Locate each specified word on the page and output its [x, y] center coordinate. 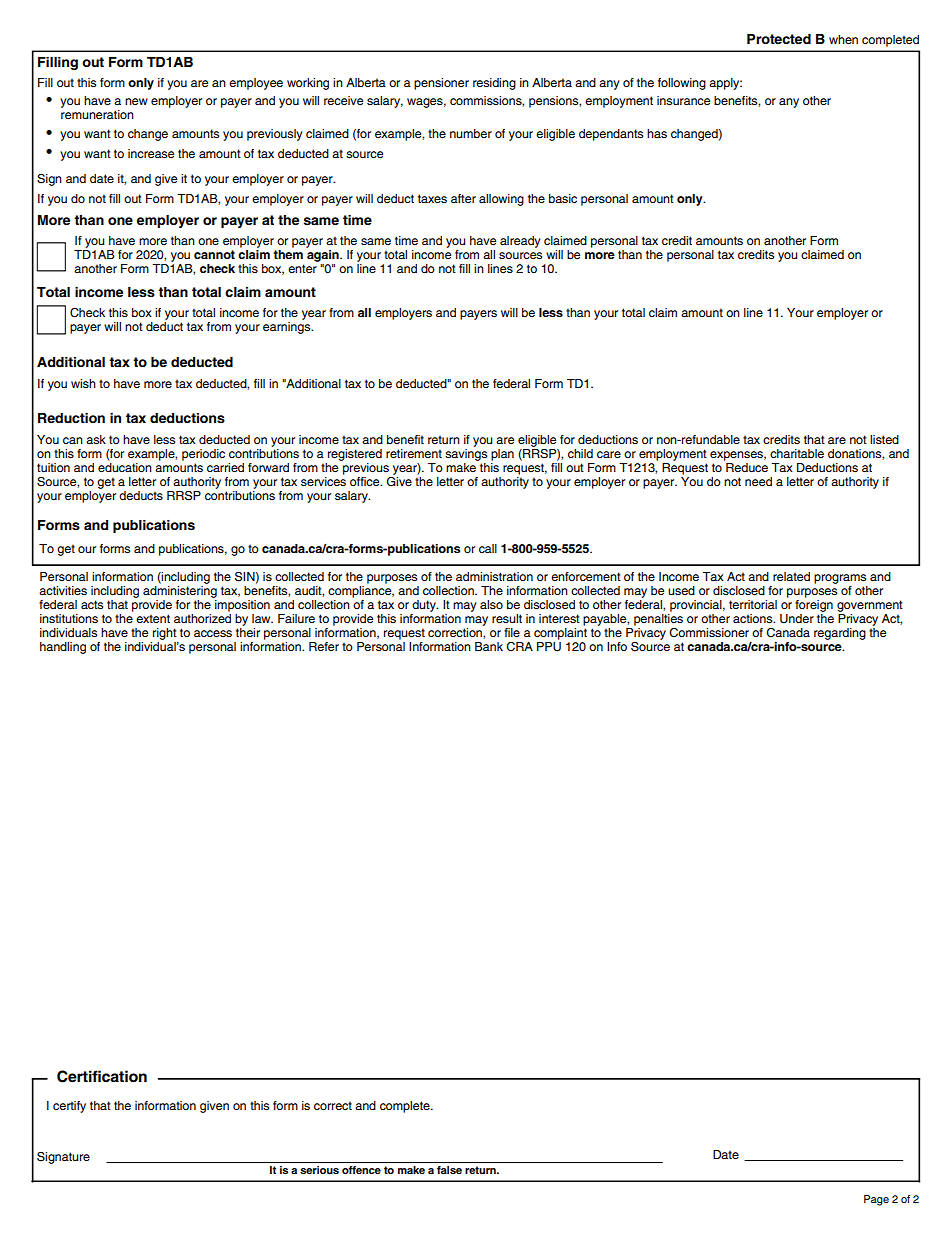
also [491, 604]
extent [153, 618]
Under [797, 619]
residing [494, 84]
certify [69, 1107]
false [449, 1170]
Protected [779, 39]
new [136, 101]
